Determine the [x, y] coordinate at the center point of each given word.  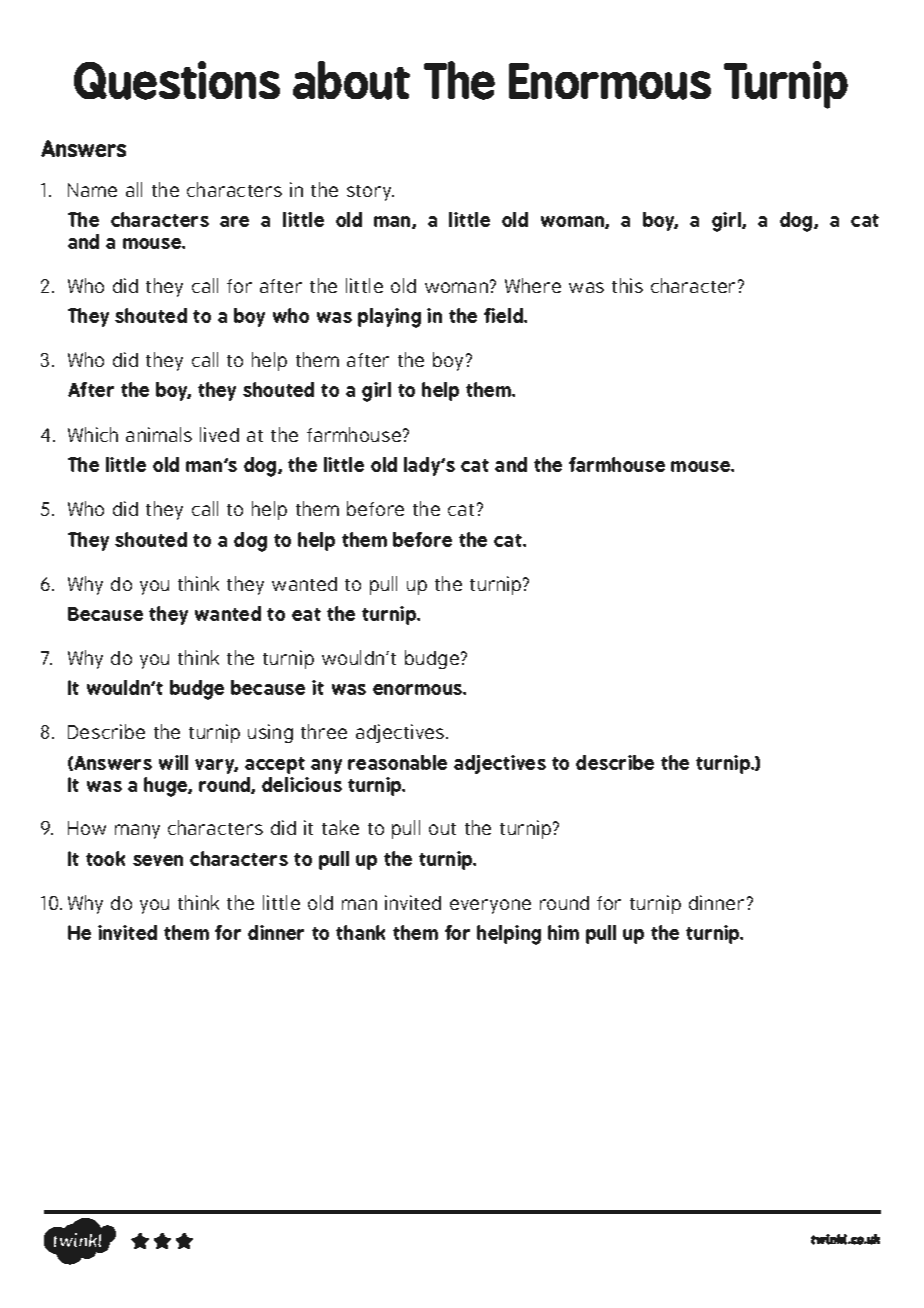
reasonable [397, 762]
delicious [302, 784]
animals [159, 434]
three [324, 731]
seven [158, 860]
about [351, 80]
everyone [490, 906]
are [234, 221]
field [505, 315]
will [173, 762]
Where [533, 285]
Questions [177, 80]
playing [389, 318]
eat [306, 614]
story [370, 193]
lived [219, 434]
